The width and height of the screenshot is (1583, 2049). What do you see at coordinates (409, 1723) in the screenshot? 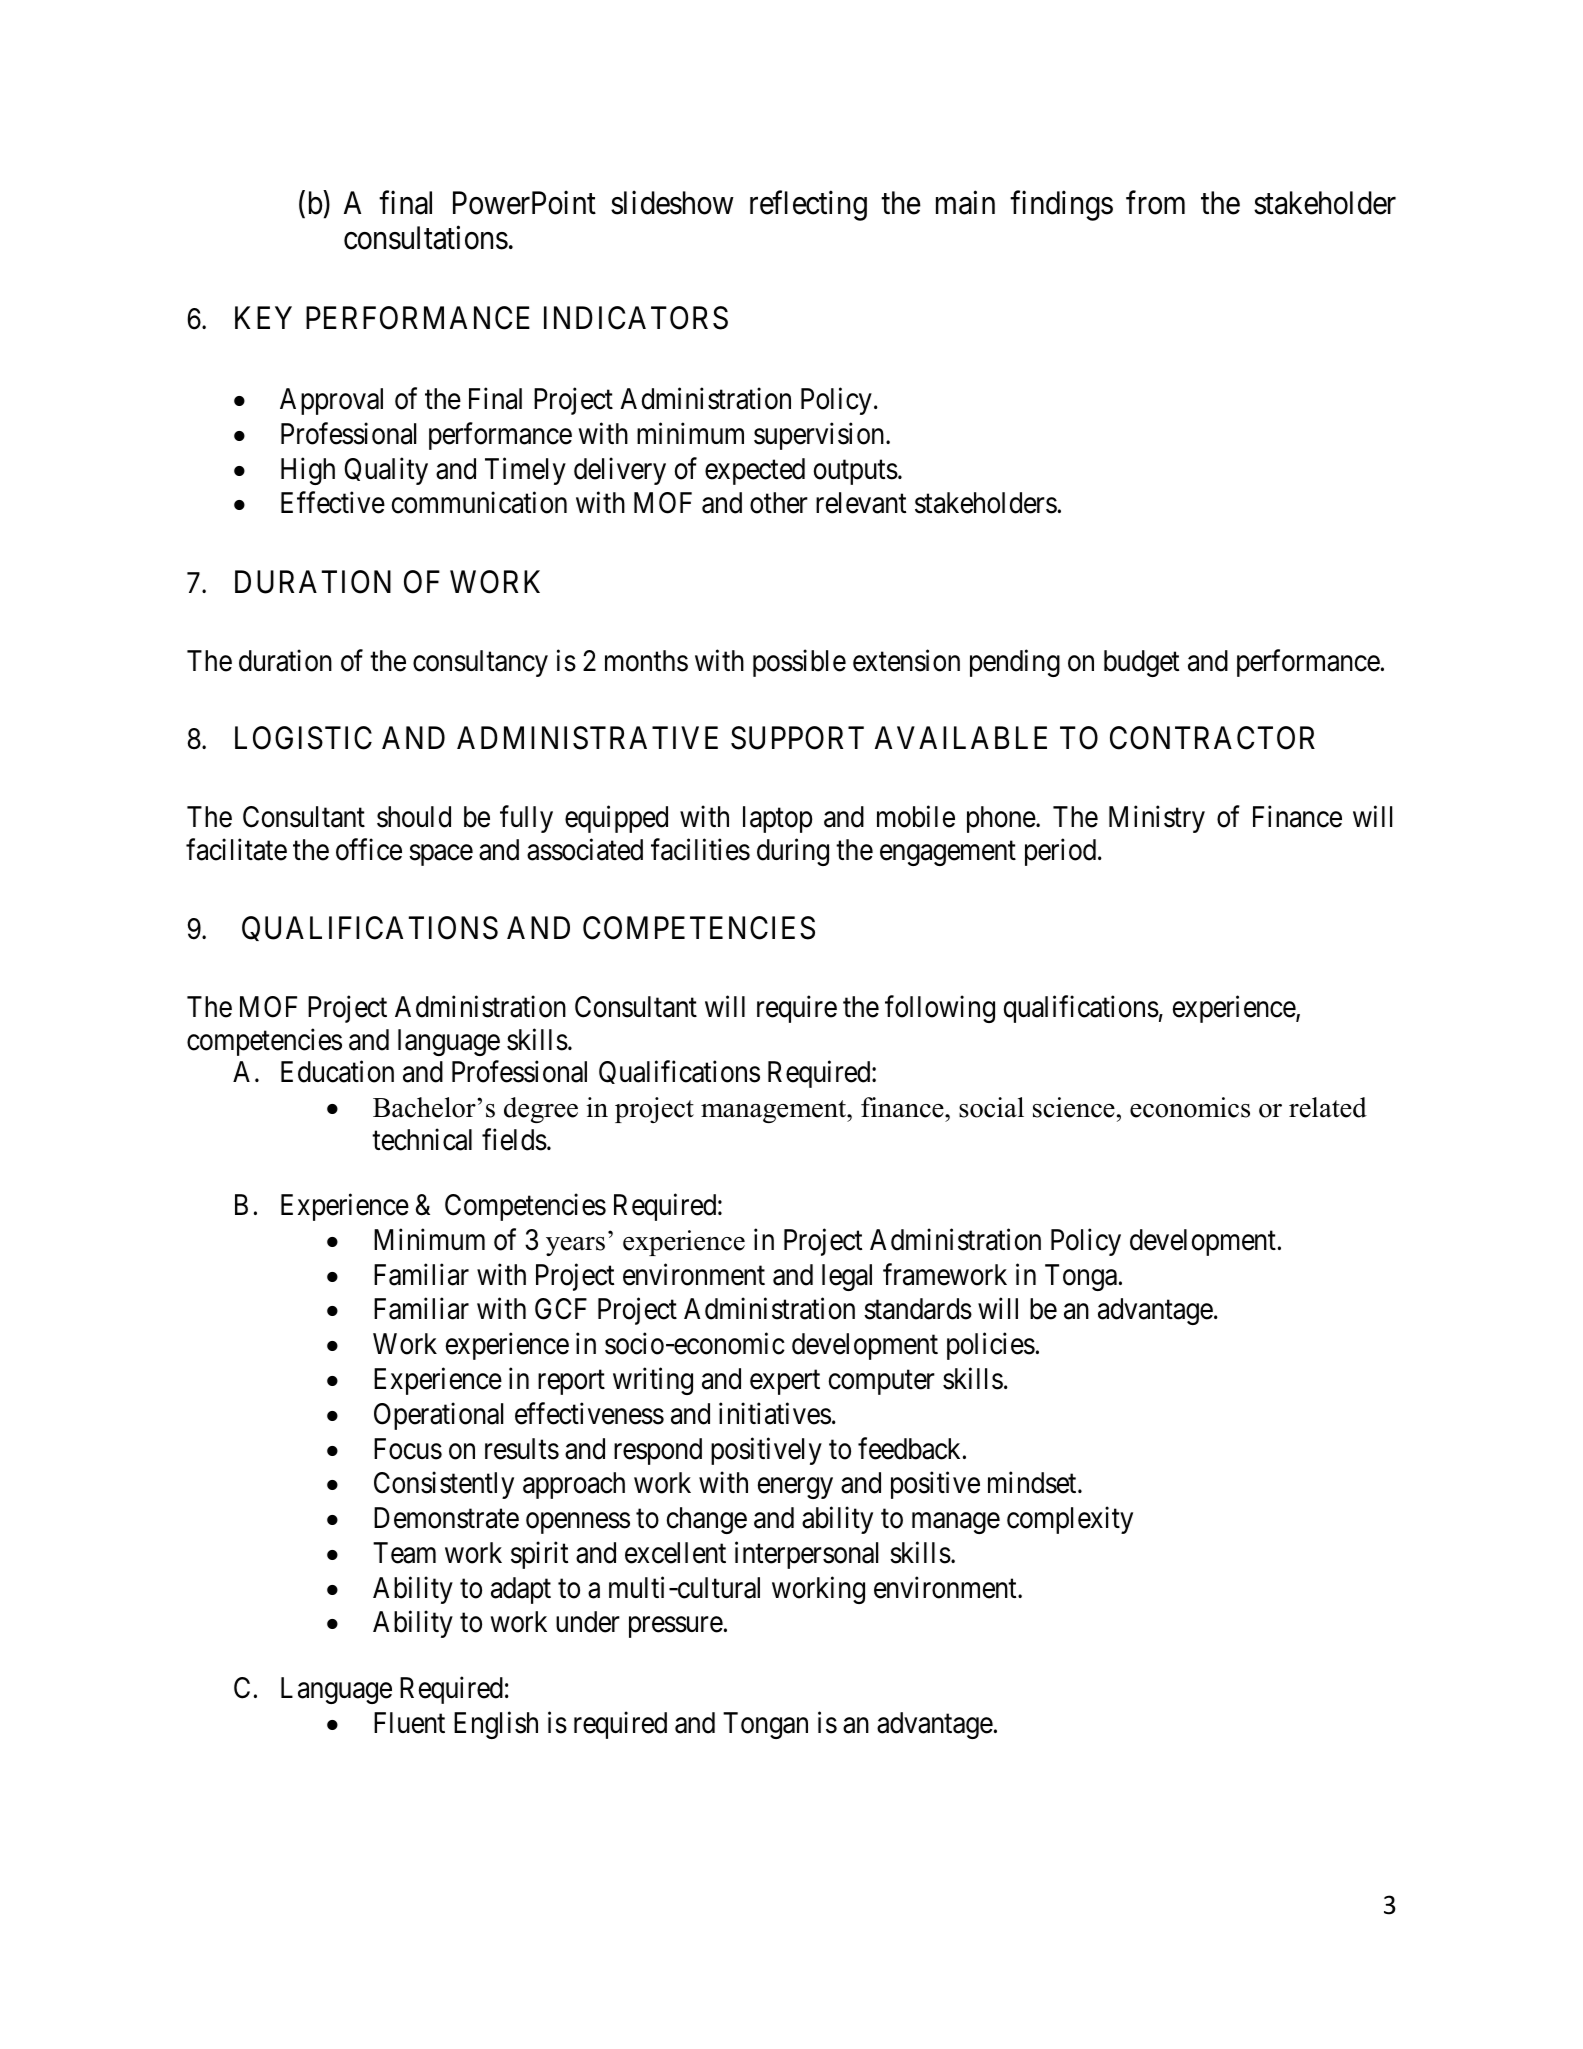
I see `Fluent` at bounding box center [409, 1723].
